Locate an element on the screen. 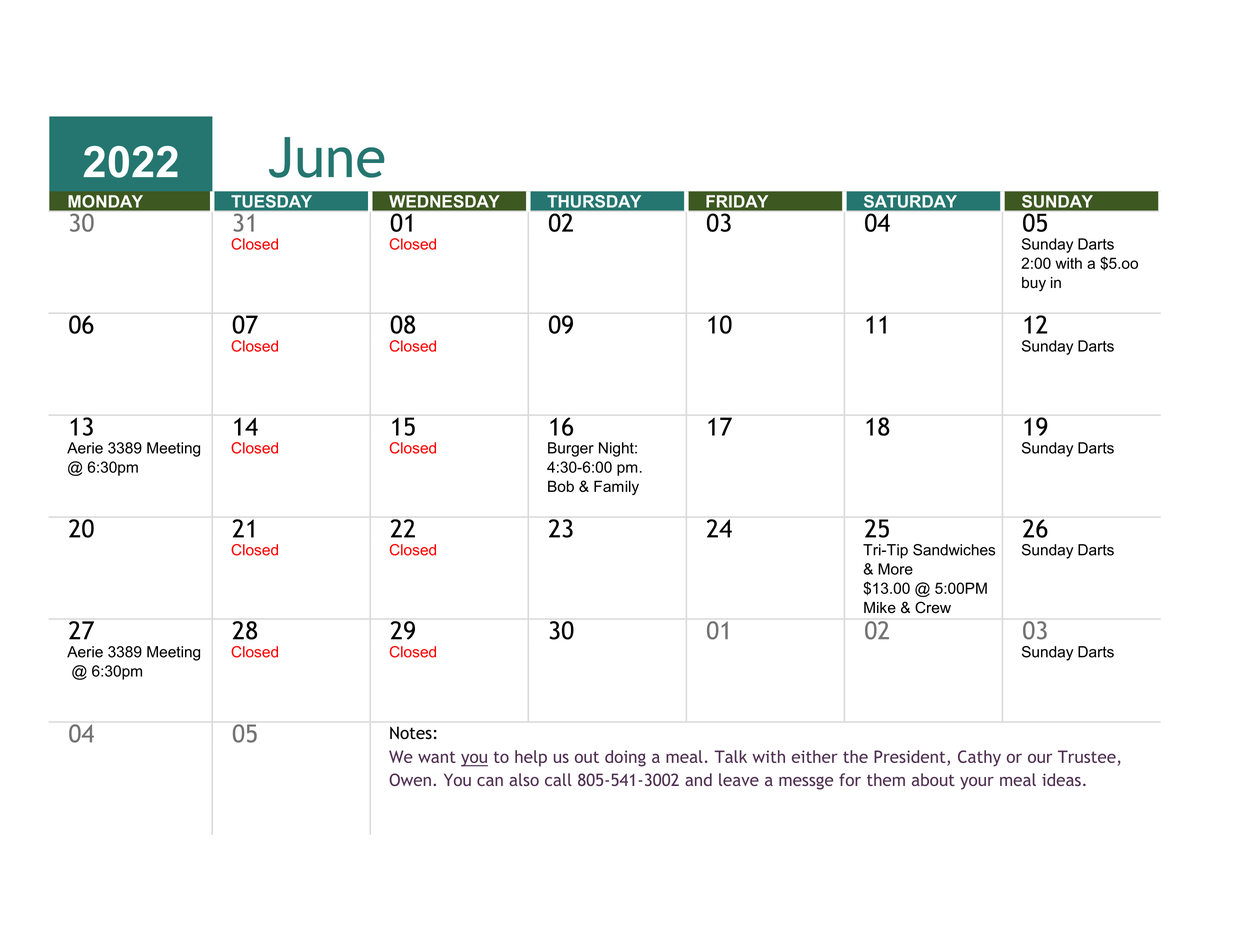 Image resolution: width=1233 pixels, height=952 pixels. June is located at coordinates (327, 157).
